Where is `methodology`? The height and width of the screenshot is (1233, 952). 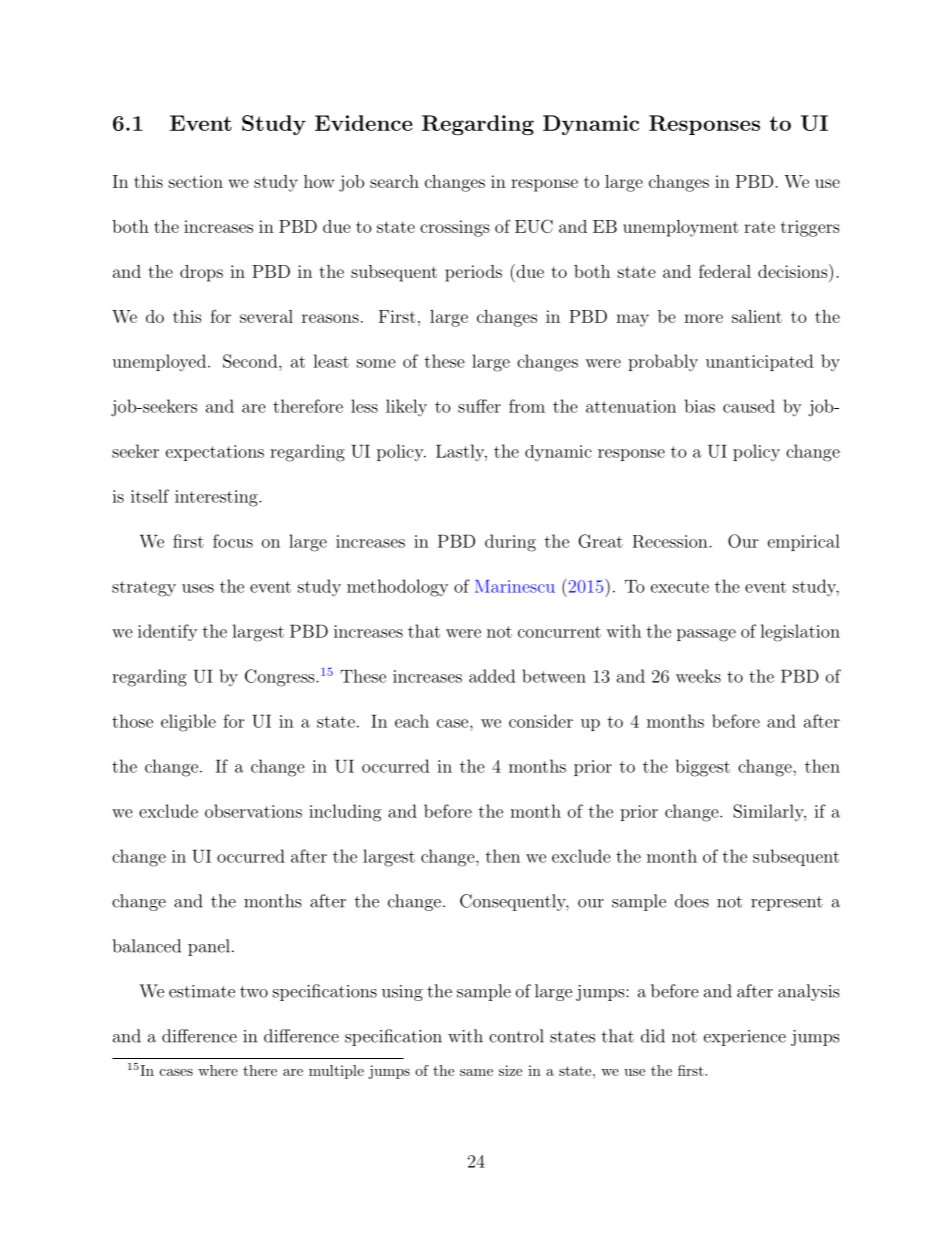
methodology is located at coordinates (397, 588).
